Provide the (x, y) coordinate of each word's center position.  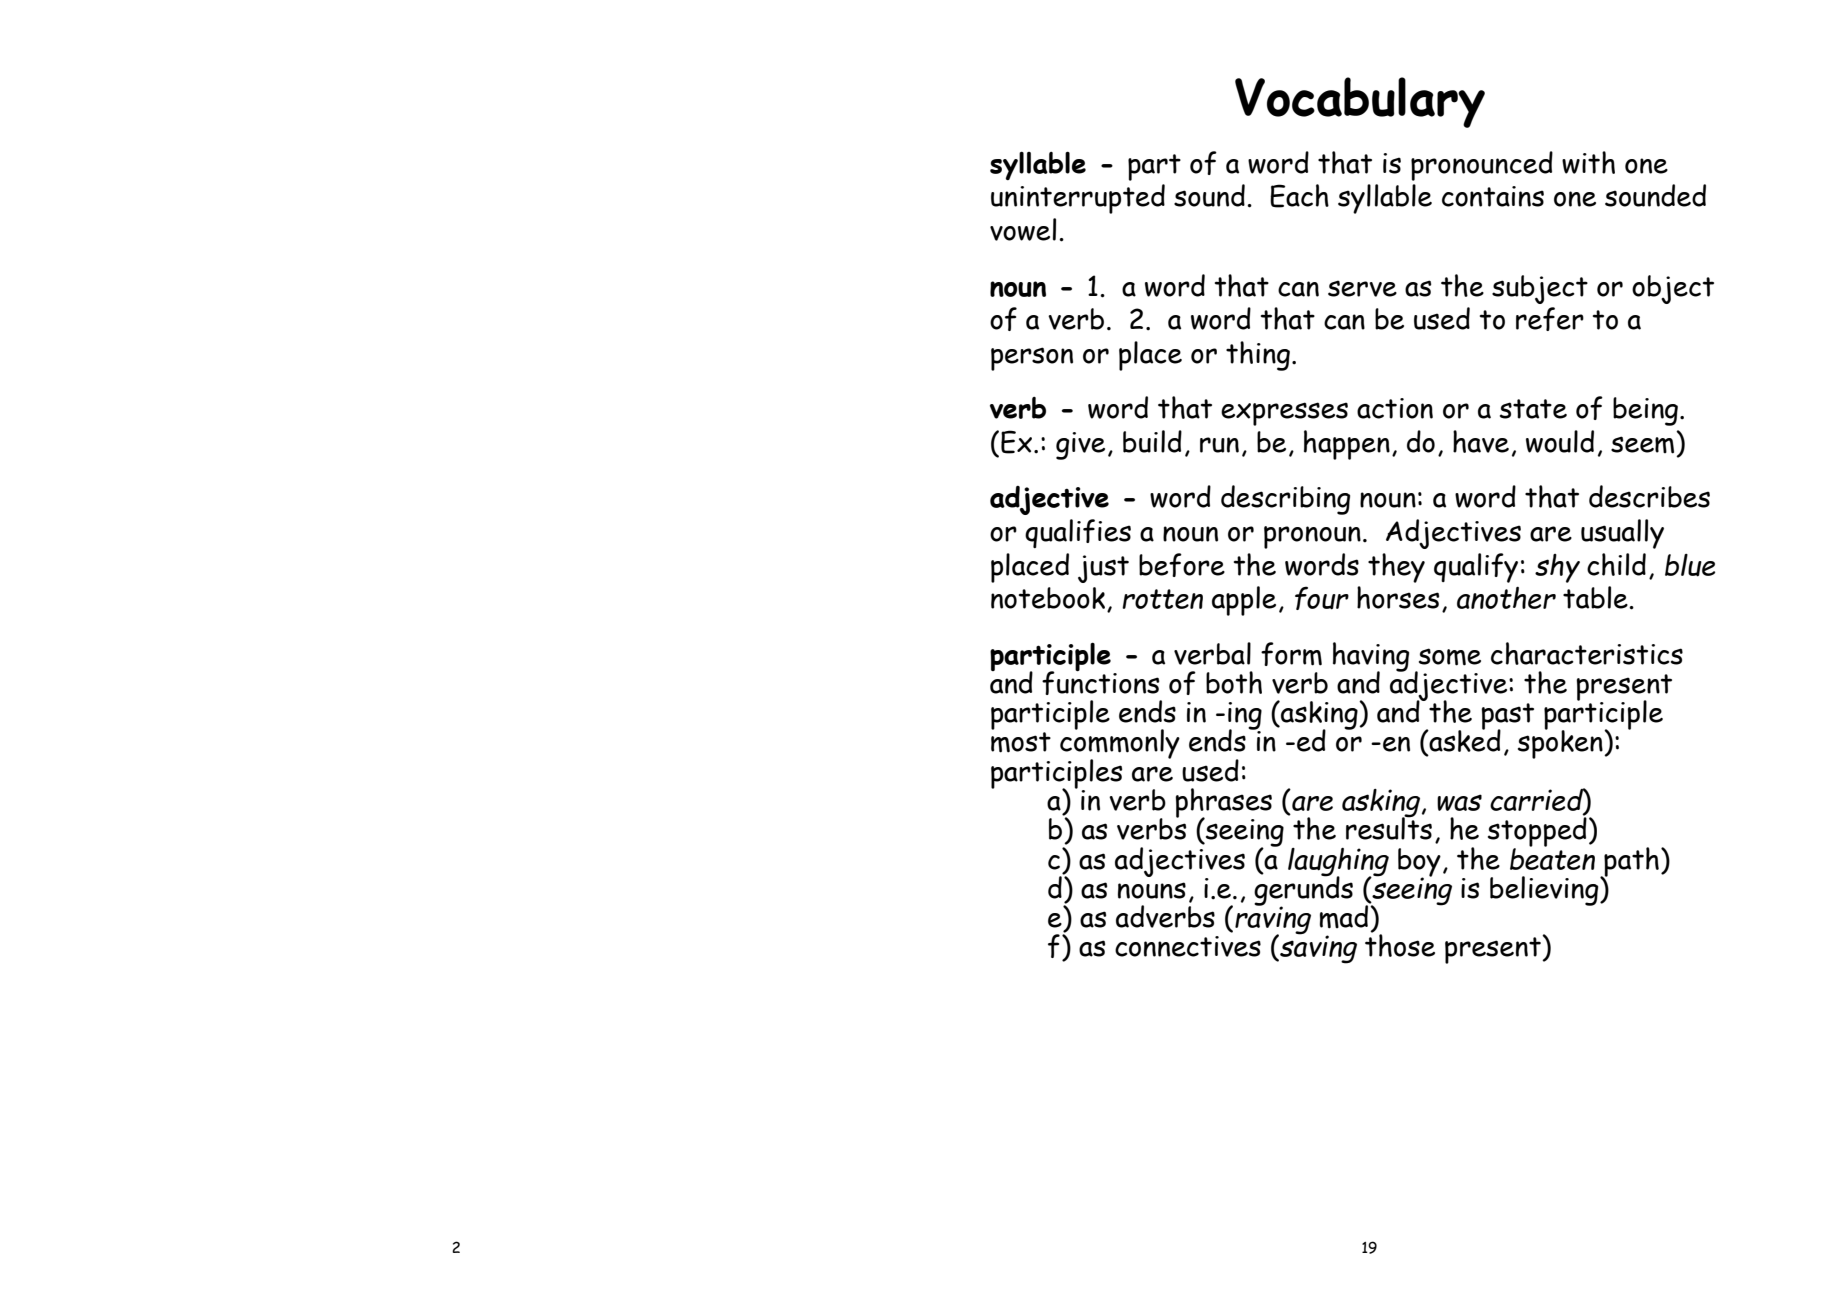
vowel (1023, 229)
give (1080, 446)
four (1322, 598)
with (1588, 162)
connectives (1188, 946)
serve (1362, 288)
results (1389, 827)
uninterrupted (1078, 199)
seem (1642, 445)
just (1103, 569)
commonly (1120, 744)
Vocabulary (1360, 102)
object (1673, 289)
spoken (1561, 743)
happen (1347, 445)
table (1596, 597)
